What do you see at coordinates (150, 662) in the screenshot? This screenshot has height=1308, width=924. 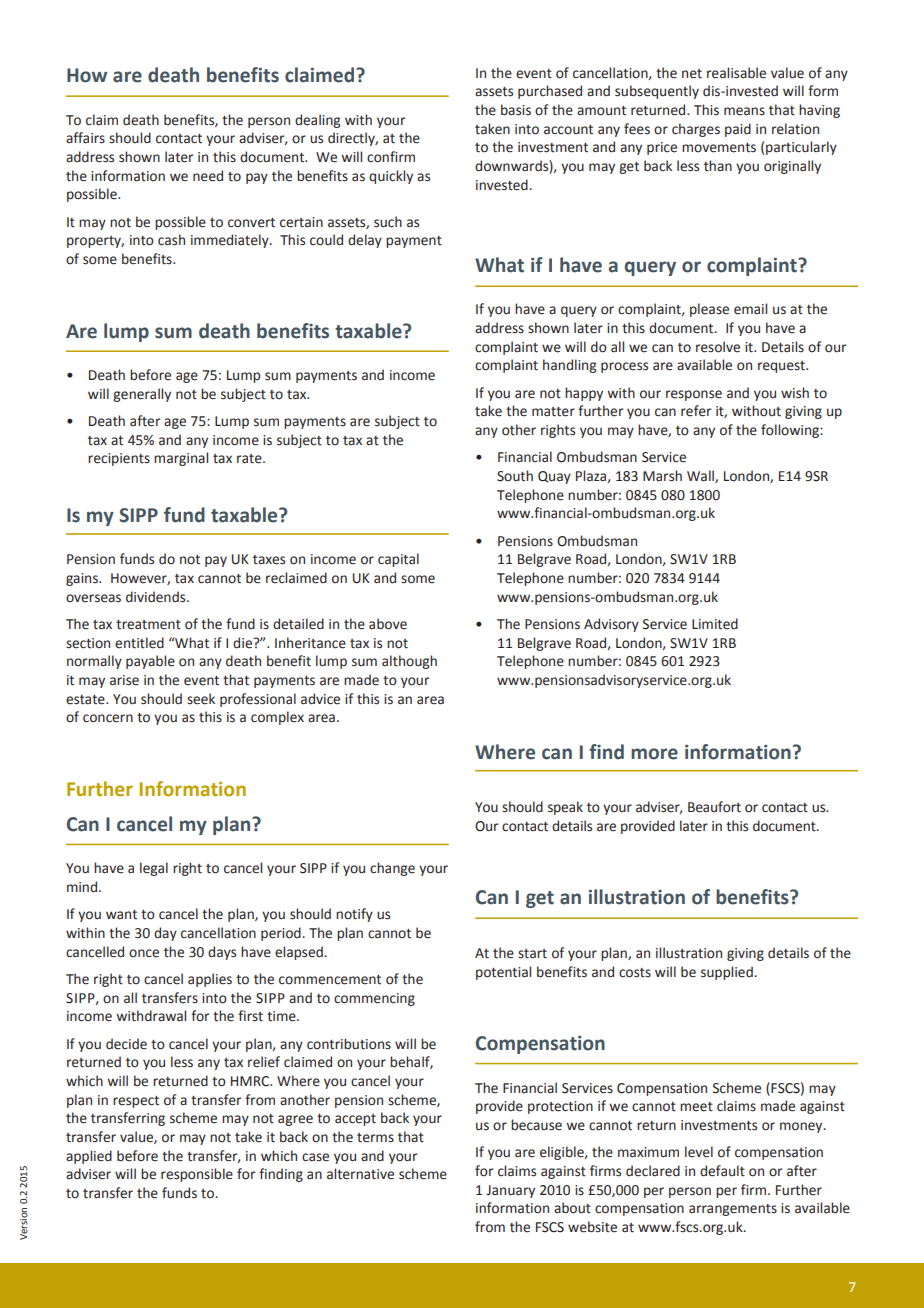 I see `payable` at bounding box center [150, 662].
